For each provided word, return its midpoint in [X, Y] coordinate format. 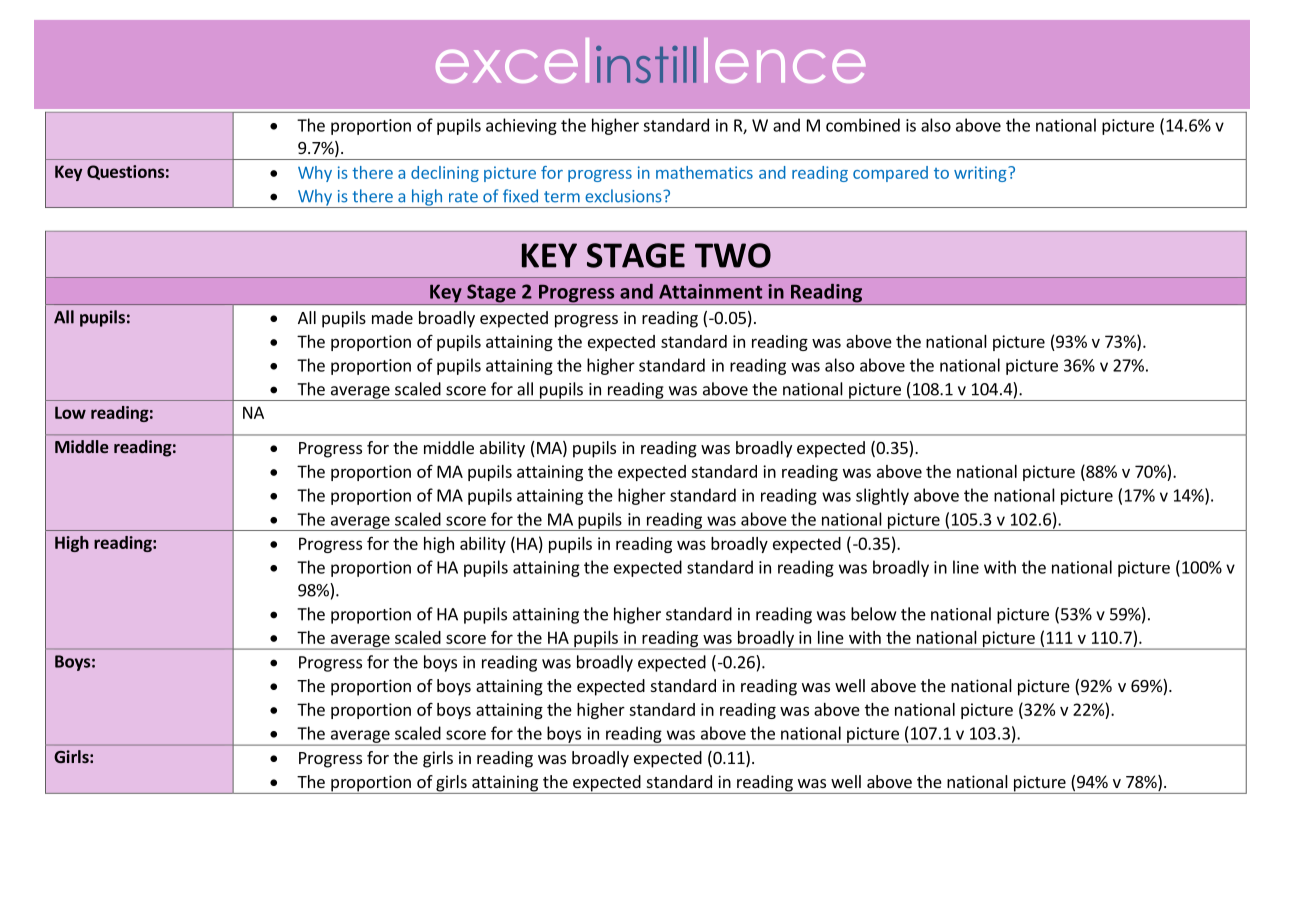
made [392, 317]
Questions [125, 172]
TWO [733, 255]
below [873, 614]
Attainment [710, 291]
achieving [521, 126]
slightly [882, 496]
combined [863, 125]
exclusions [624, 196]
